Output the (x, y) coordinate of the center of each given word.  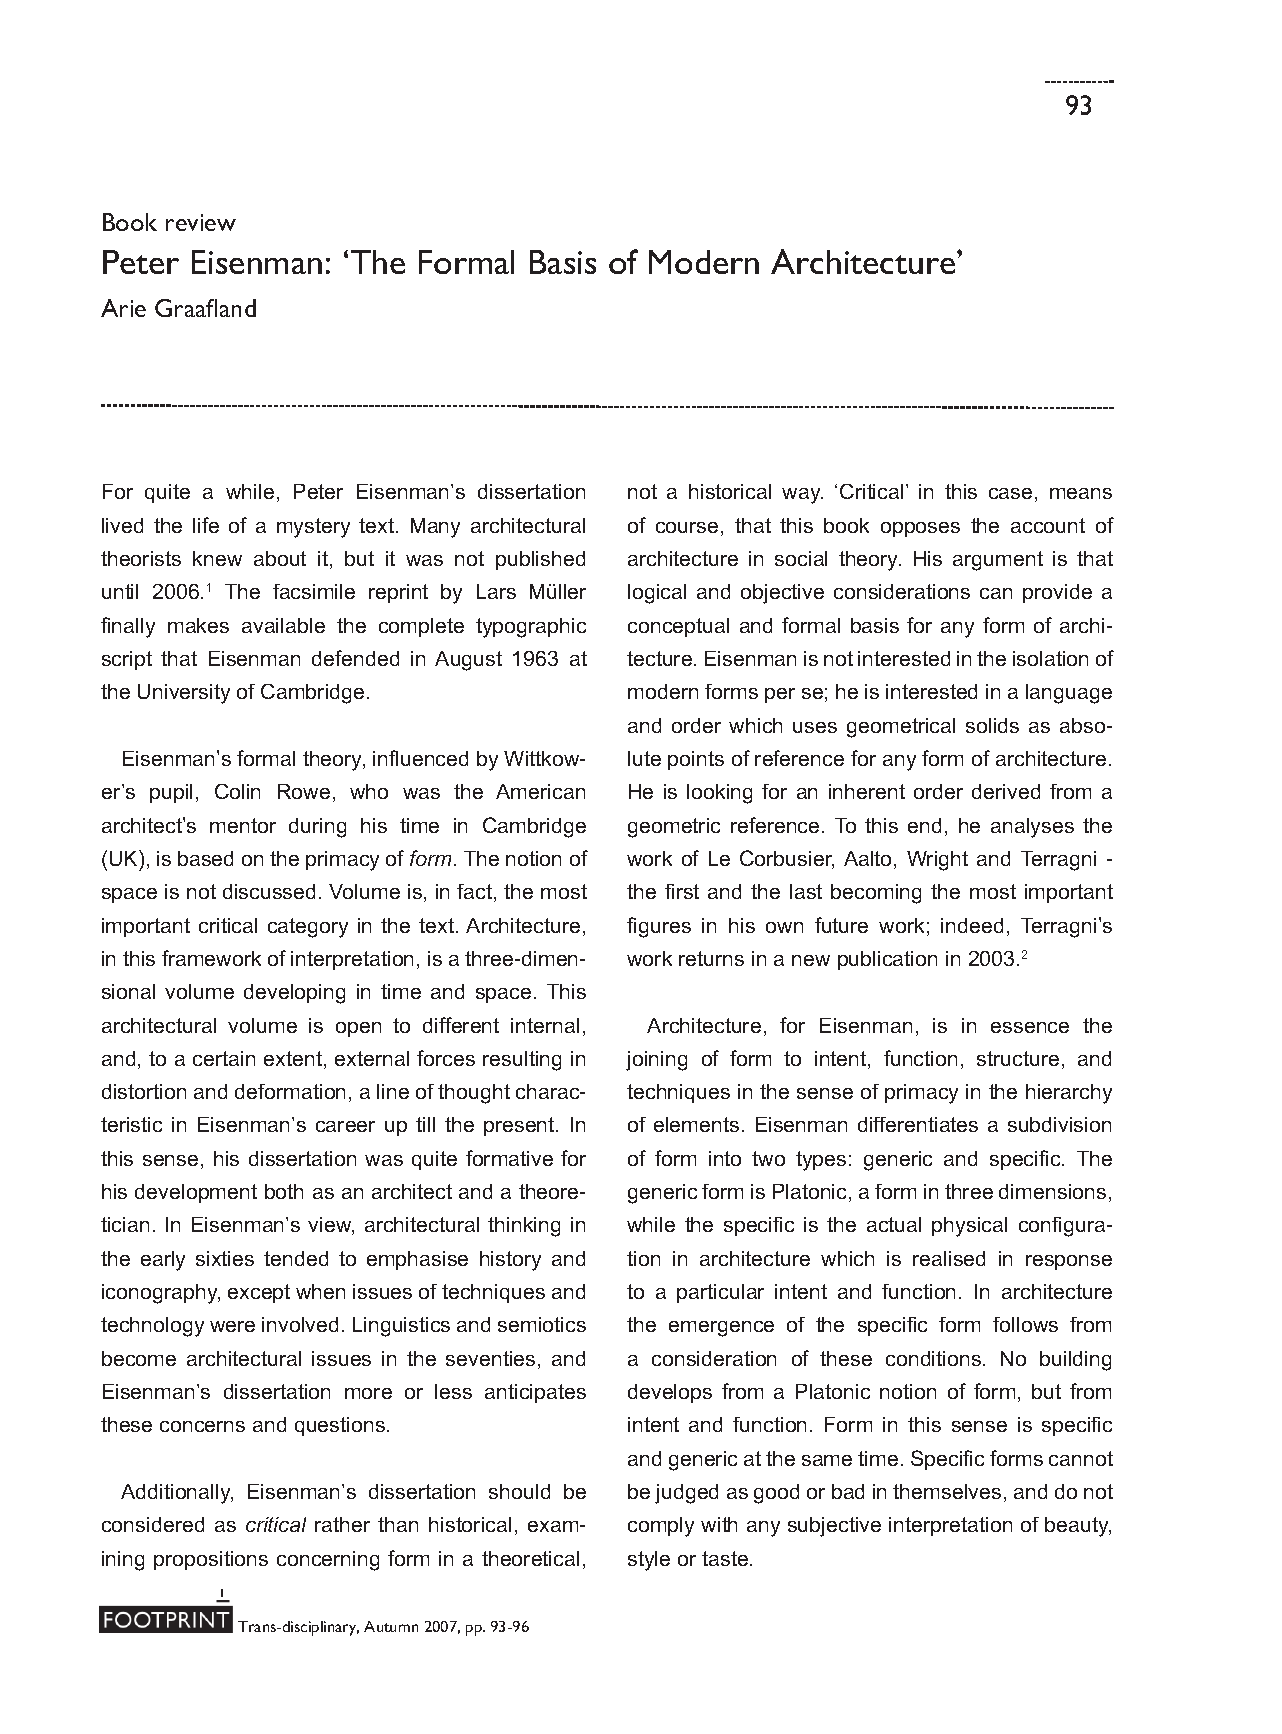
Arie (123, 308)
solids (992, 725)
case (1010, 493)
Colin (237, 791)
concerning (328, 1561)
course (687, 527)
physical (969, 1227)
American (540, 791)
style (649, 1561)
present (520, 1126)
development (196, 1193)
